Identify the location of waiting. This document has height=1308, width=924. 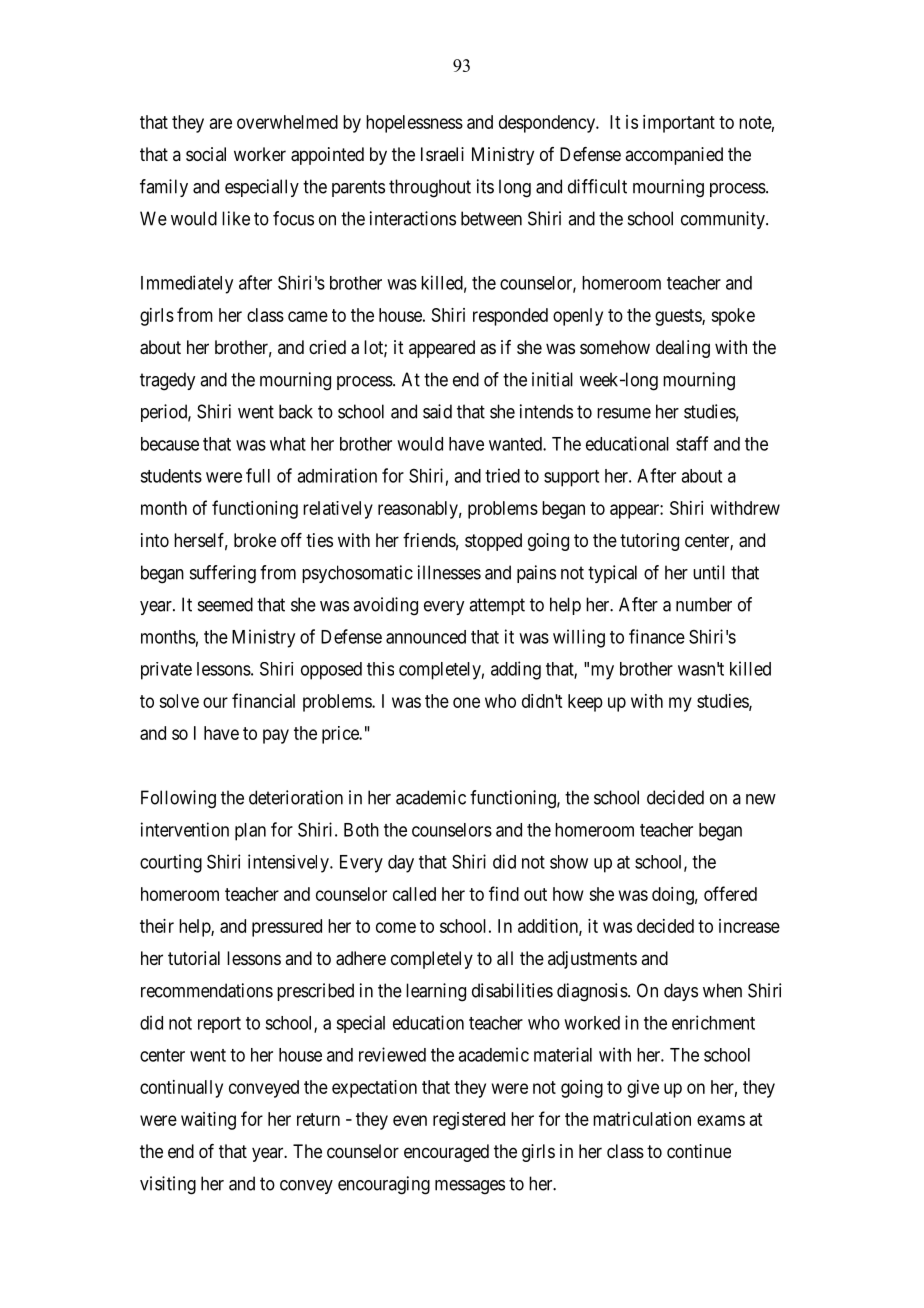
(208, 1121).
